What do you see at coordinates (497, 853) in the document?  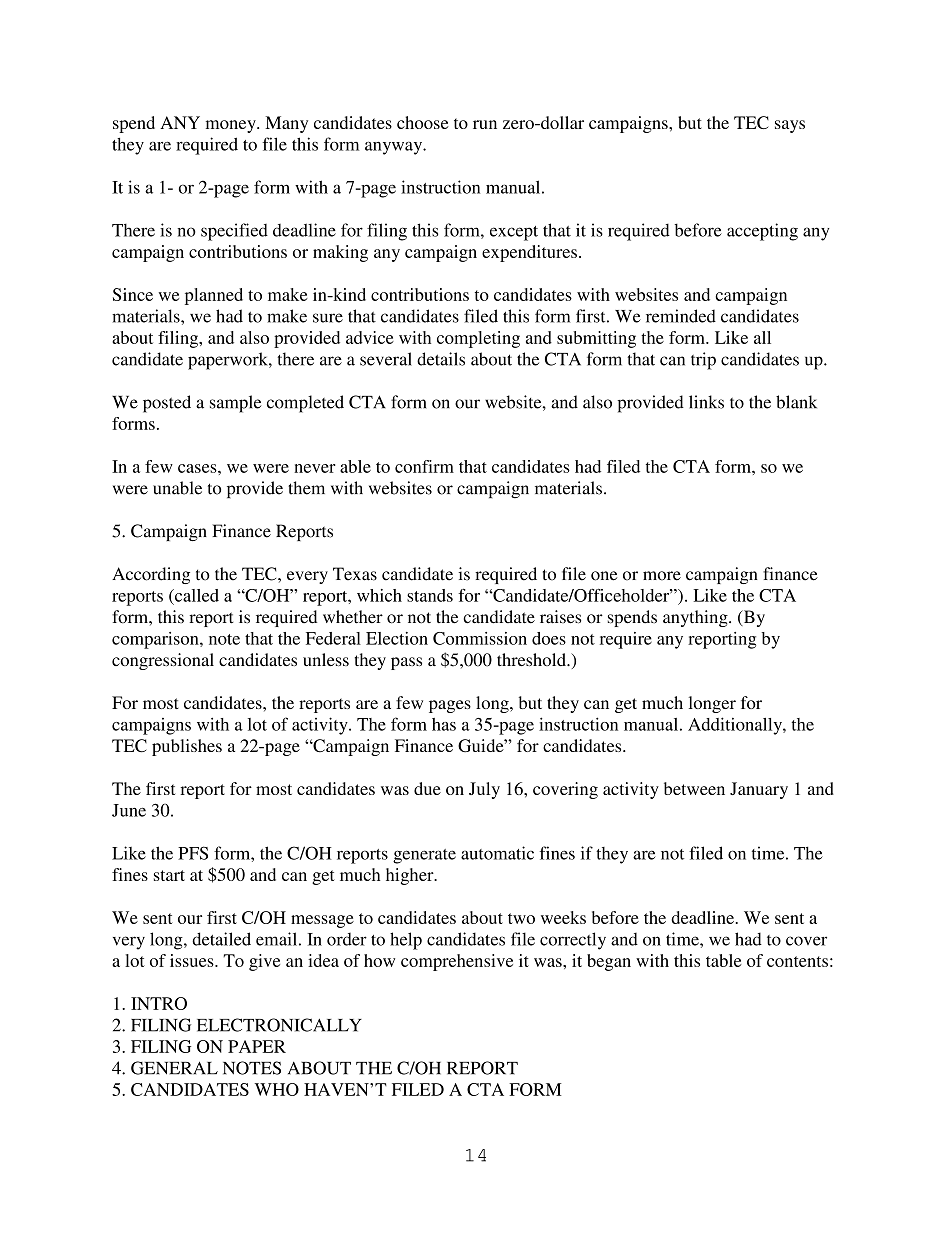 I see `automatic` at bounding box center [497, 853].
